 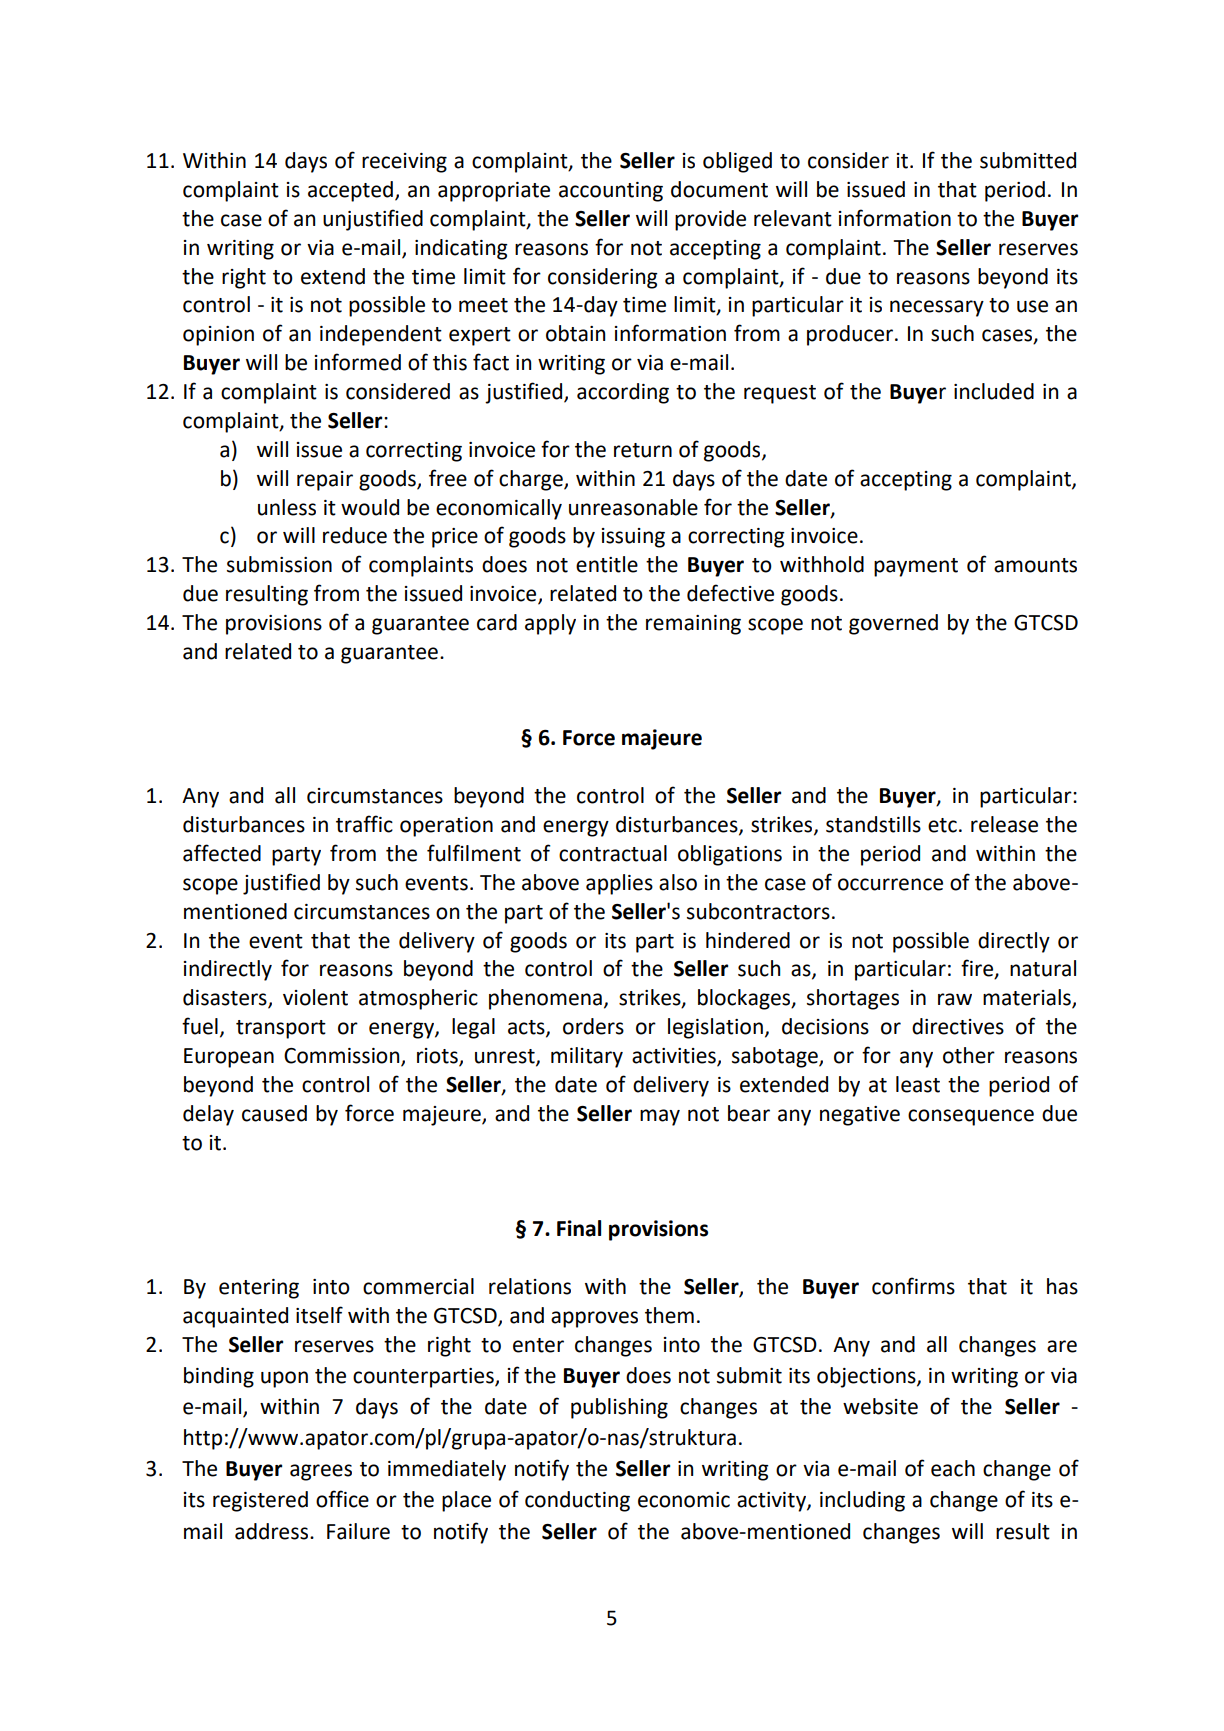 I want to click on contractual, so click(x=613, y=853).
